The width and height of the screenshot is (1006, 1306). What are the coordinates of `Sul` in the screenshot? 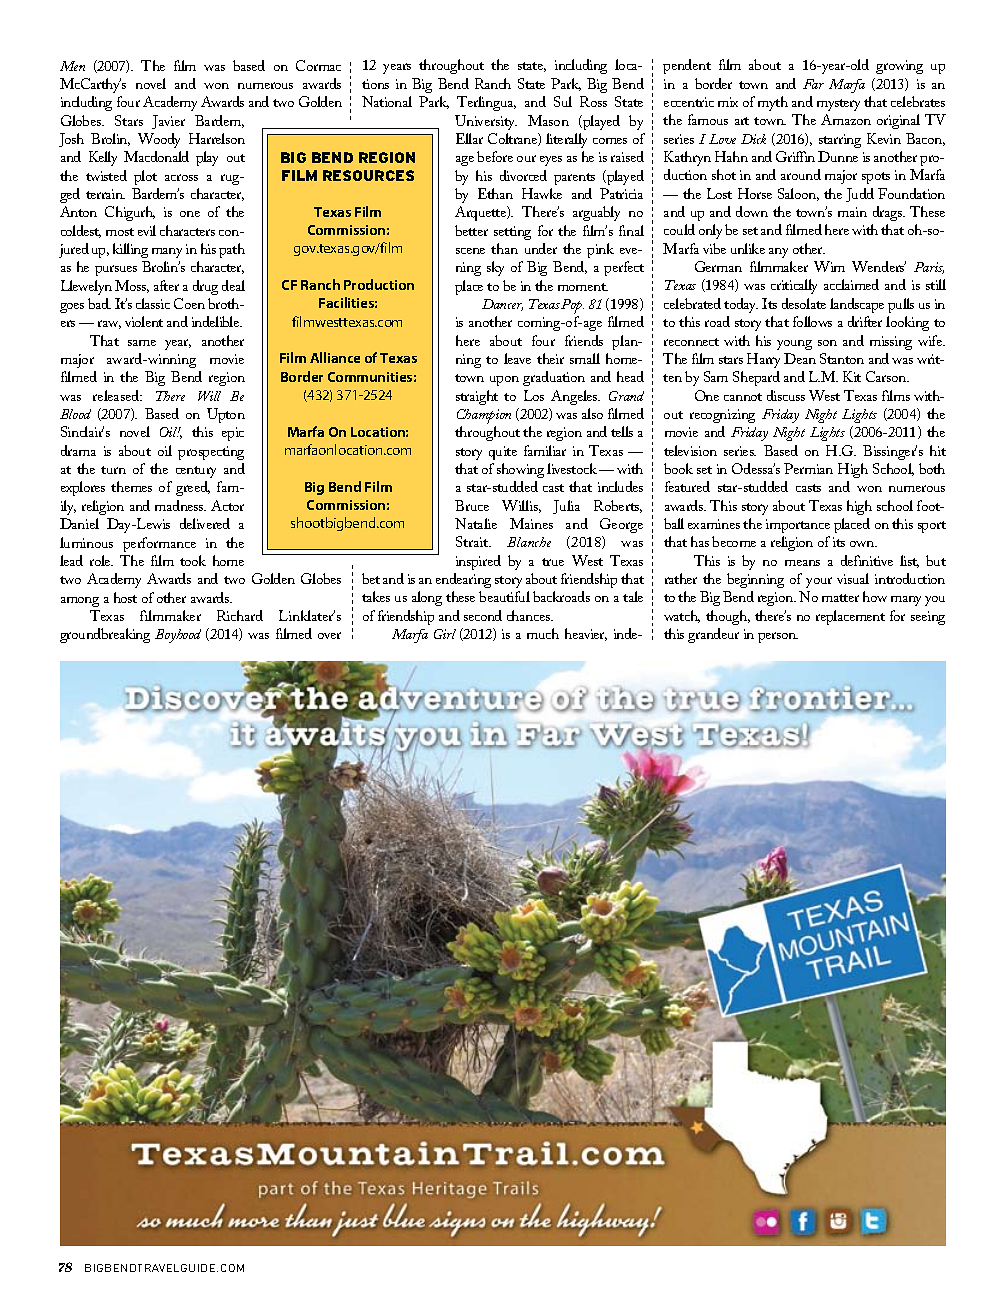 It's located at (563, 101).
